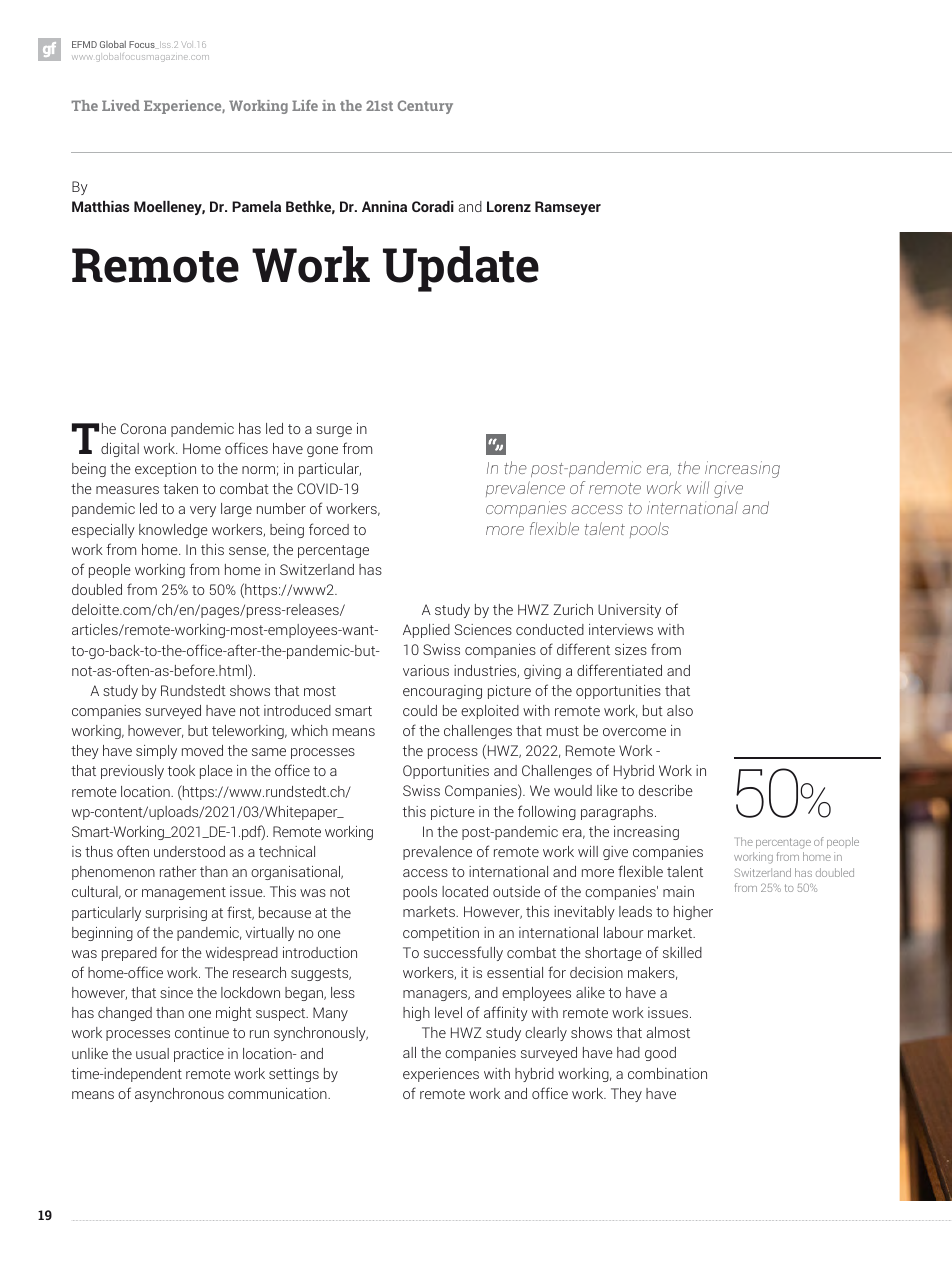 Image resolution: width=952 pixels, height=1262 pixels. What do you see at coordinates (509, 206) in the image?
I see `Lorenz` at bounding box center [509, 206].
